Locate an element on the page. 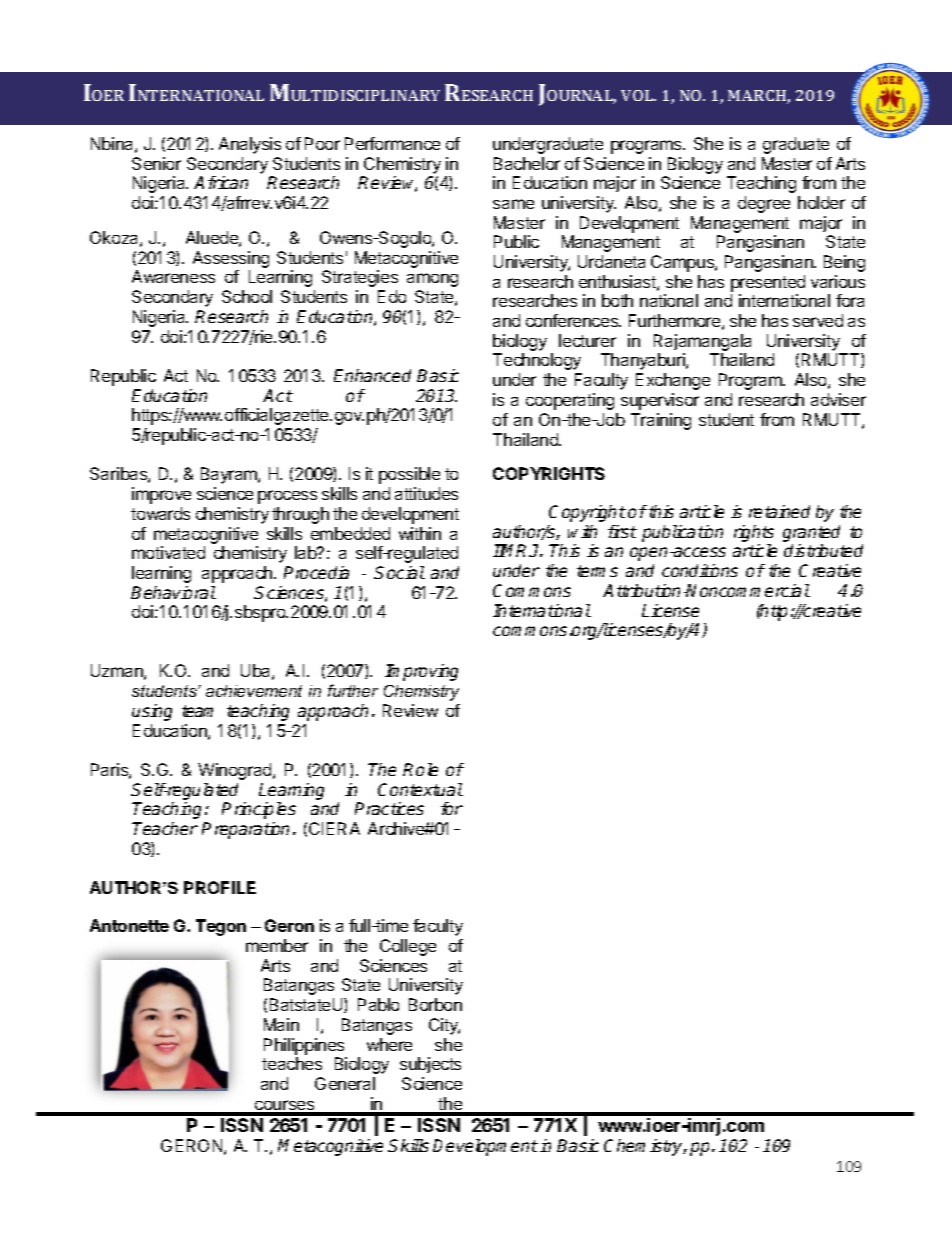 The image size is (952, 1233). adviser is located at coordinates (838, 399).
